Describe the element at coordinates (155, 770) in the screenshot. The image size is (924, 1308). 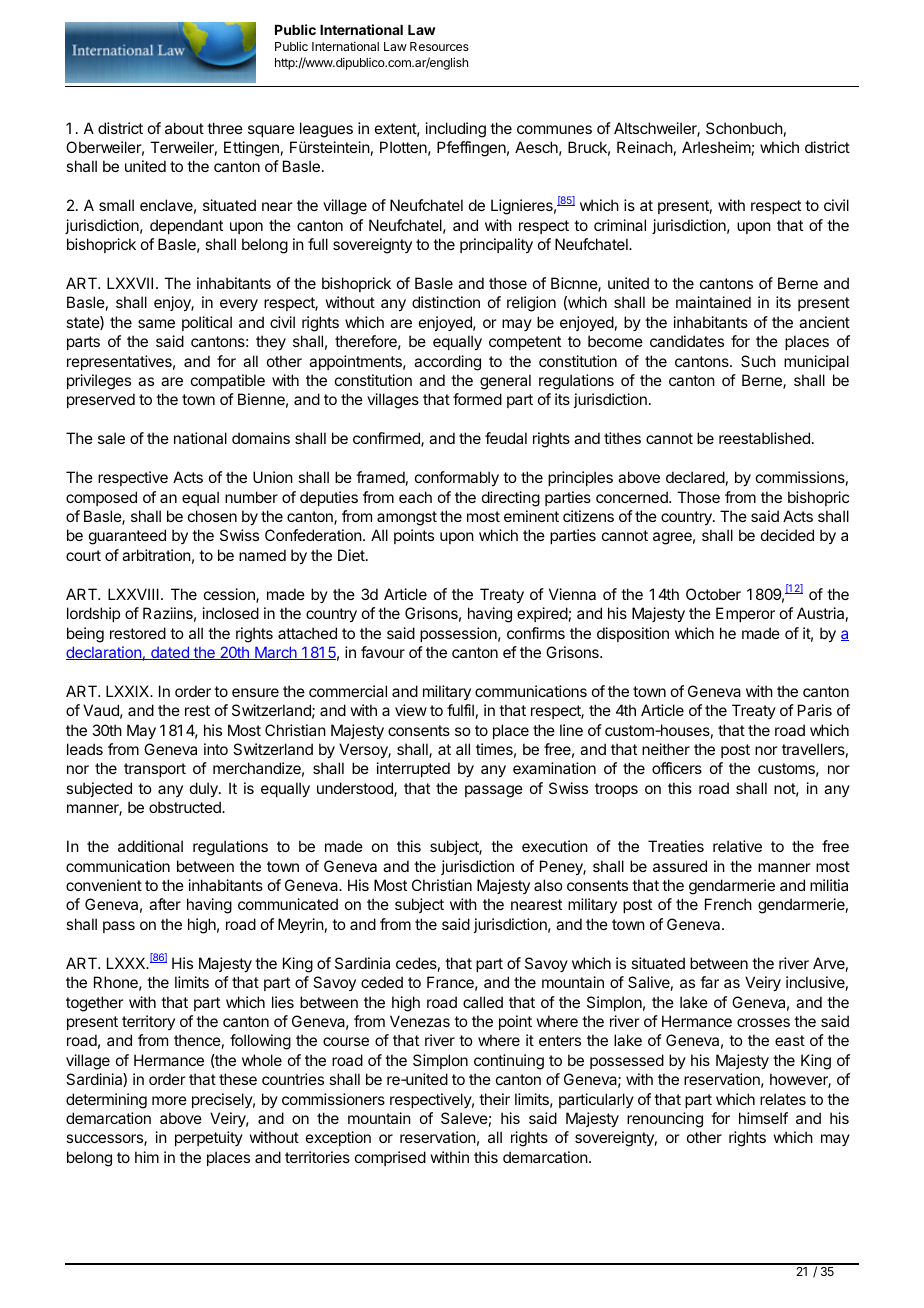
I see `transport` at that location.
